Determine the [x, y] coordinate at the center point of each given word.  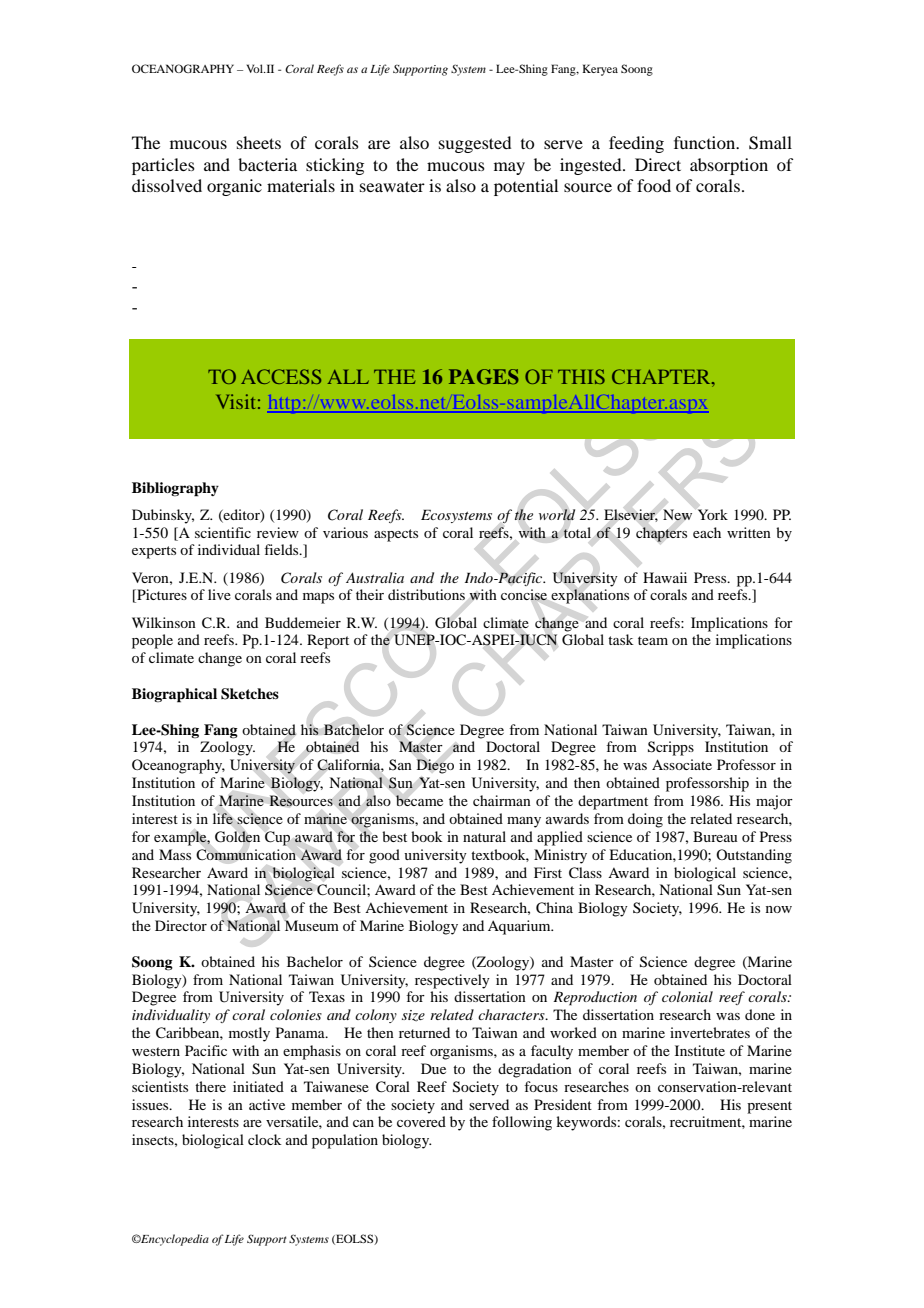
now [779, 909]
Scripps [671, 748]
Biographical [174, 695]
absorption [729, 166]
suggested [475, 144]
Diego [435, 766]
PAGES [484, 376]
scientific [223, 532]
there [210, 1086]
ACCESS [281, 376]
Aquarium [520, 927]
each [707, 532]
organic [234, 187]
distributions [426, 594]
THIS [581, 376]
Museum [311, 925]
